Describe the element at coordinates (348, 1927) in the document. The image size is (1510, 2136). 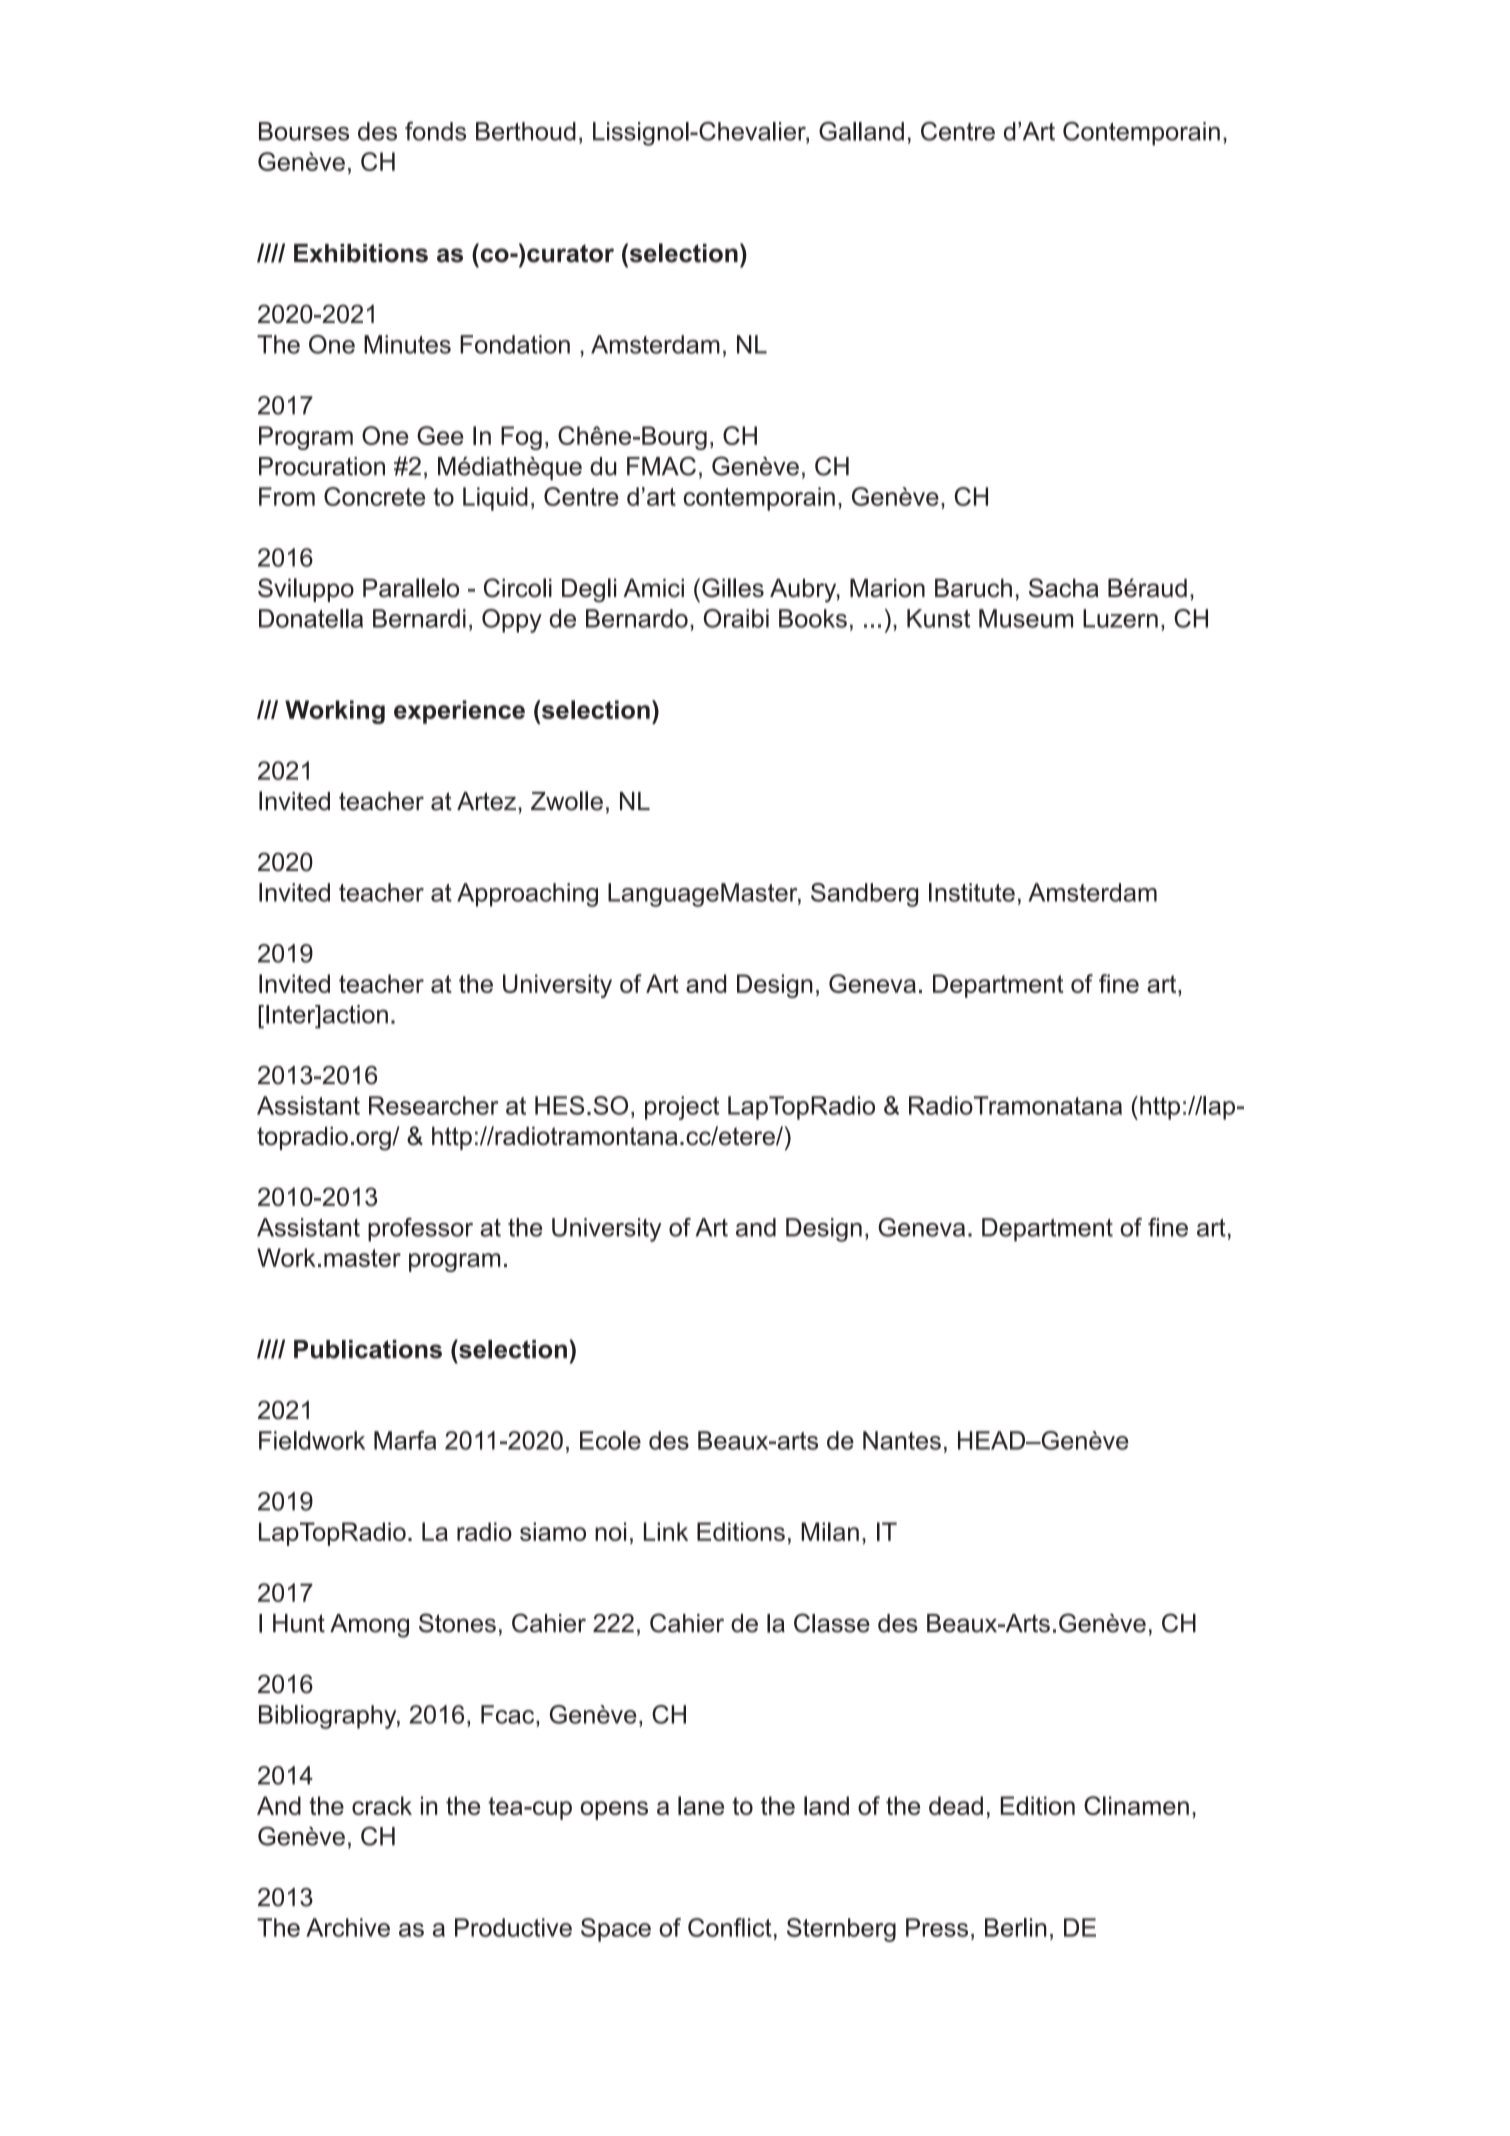
I see `Archive` at that location.
